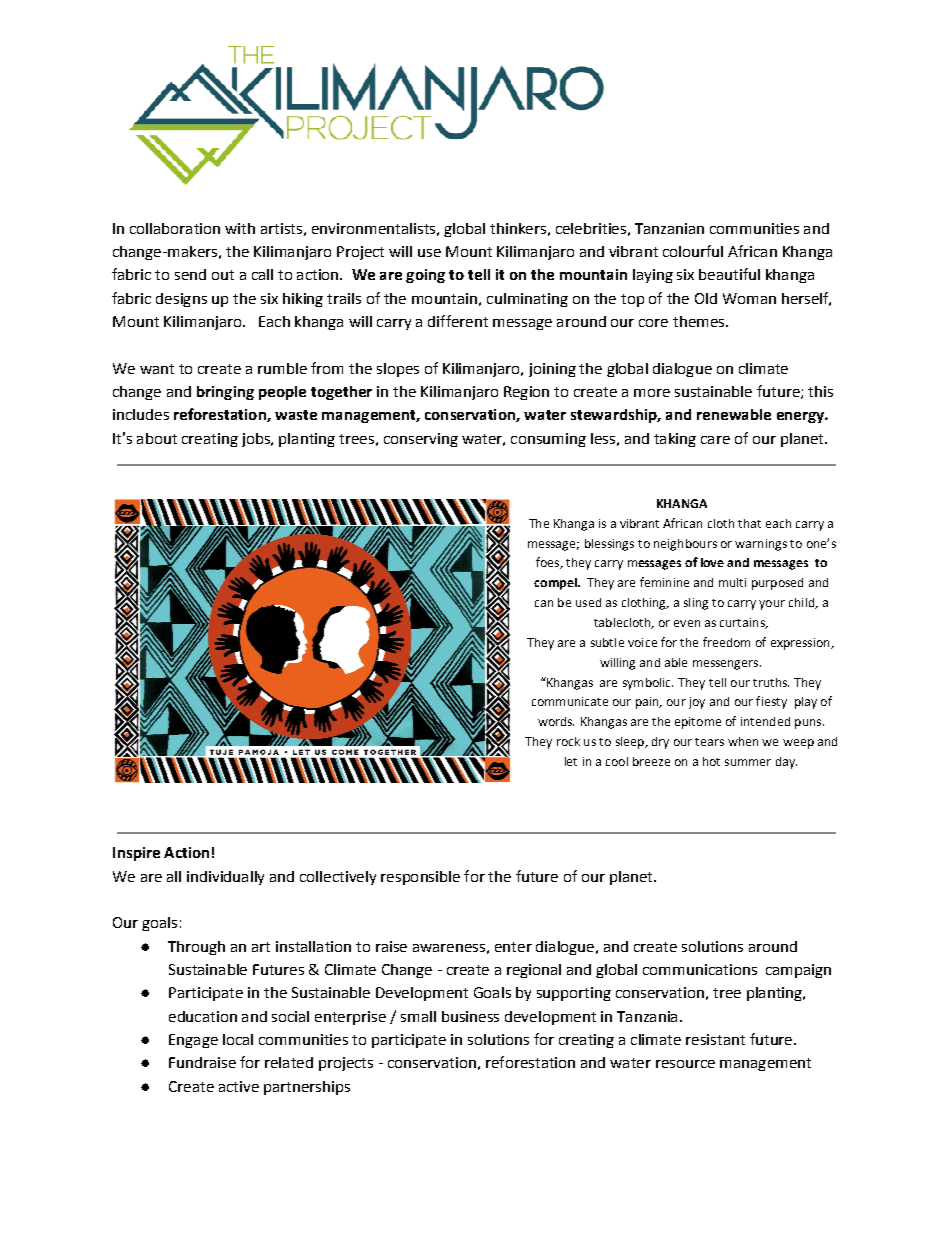 The width and height of the page is (952, 1233). What do you see at coordinates (470, 1016) in the page?
I see `business` at bounding box center [470, 1016].
